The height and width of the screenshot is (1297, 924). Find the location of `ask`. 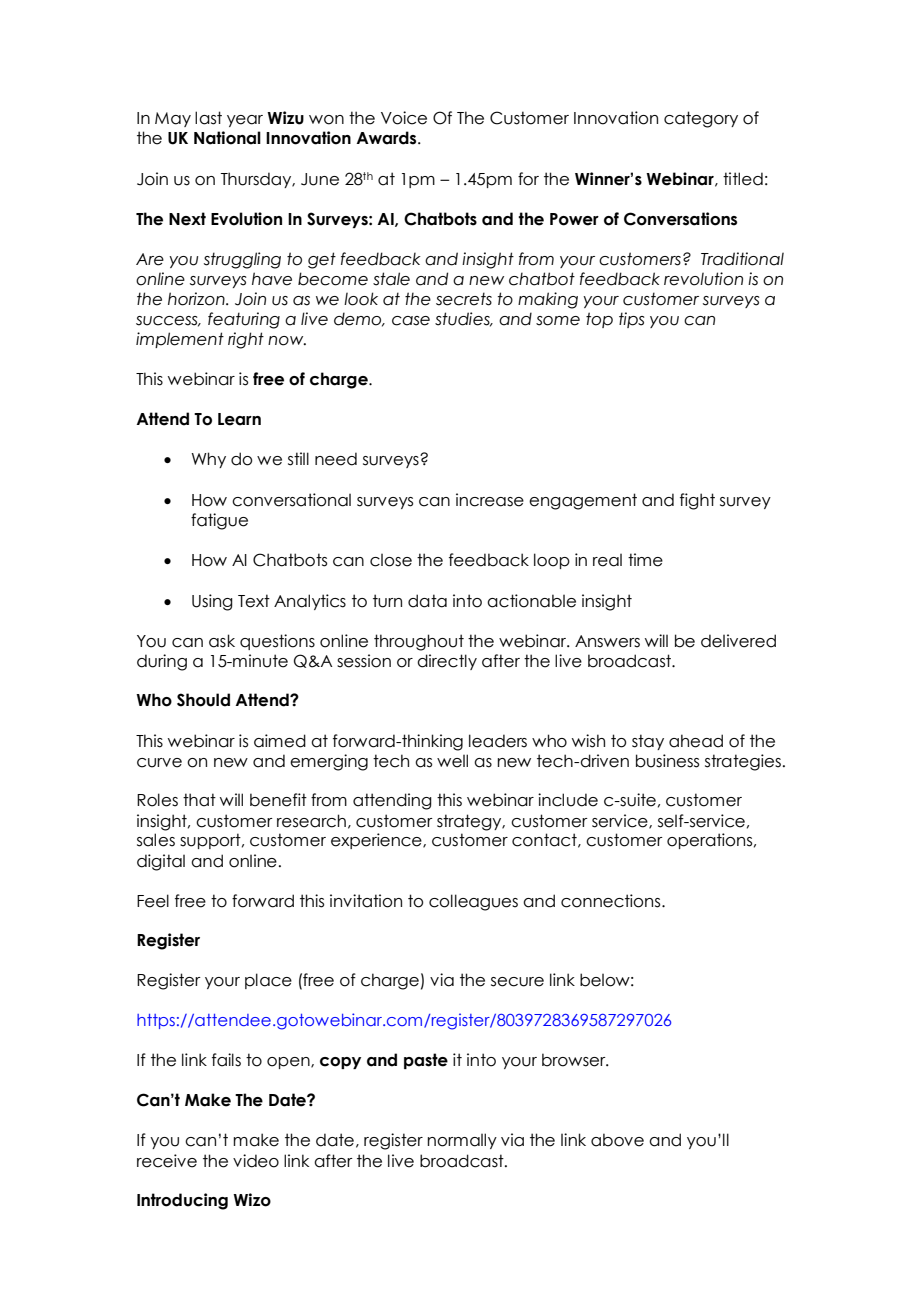

ask is located at coordinates (222, 641).
